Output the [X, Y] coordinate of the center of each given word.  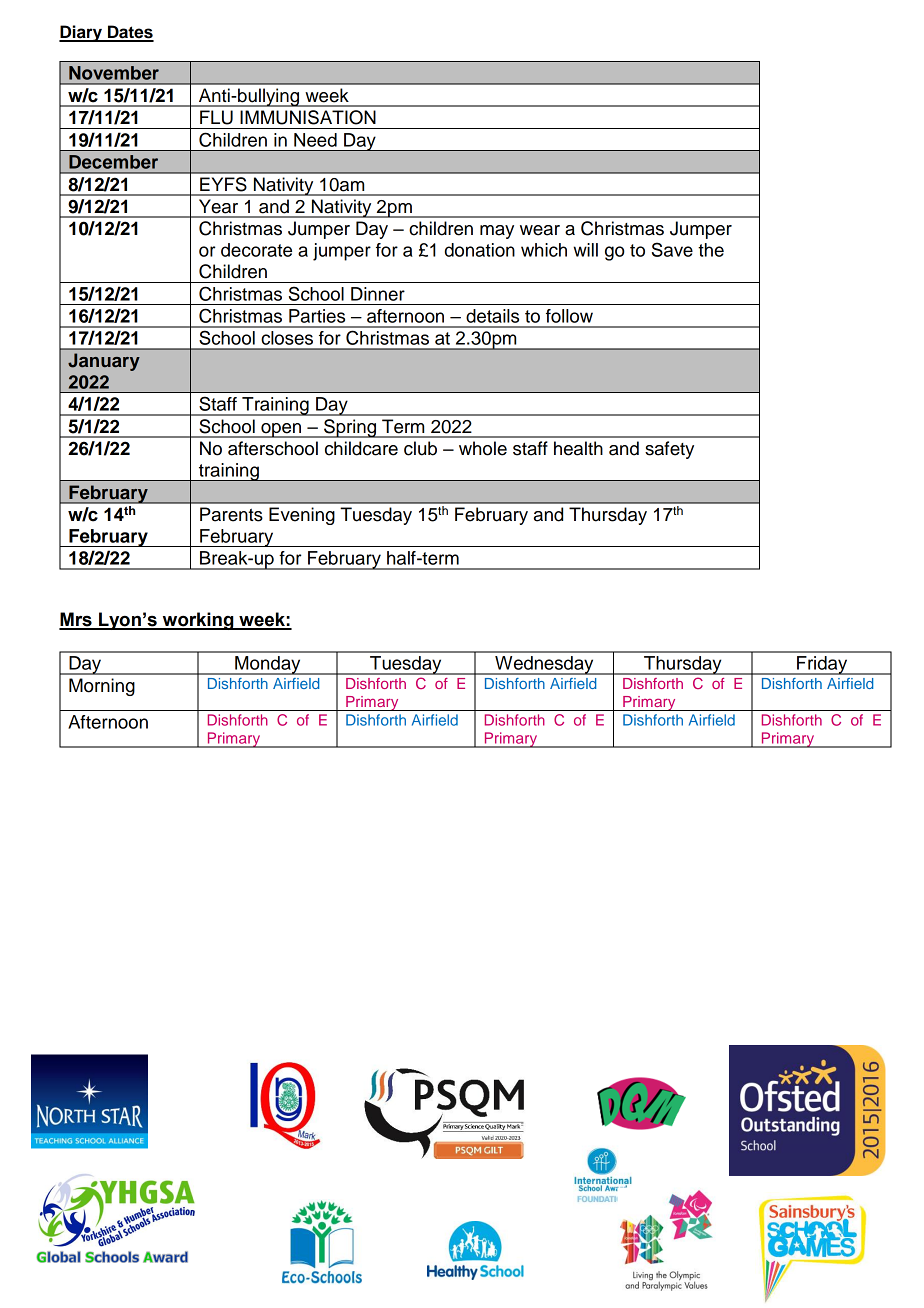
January [104, 362]
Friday [822, 665]
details [492, 316]
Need [315, 140]
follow [569, 316]
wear [540, 230]
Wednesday [544, 665]
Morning [102, 687]
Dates [130, 33]
